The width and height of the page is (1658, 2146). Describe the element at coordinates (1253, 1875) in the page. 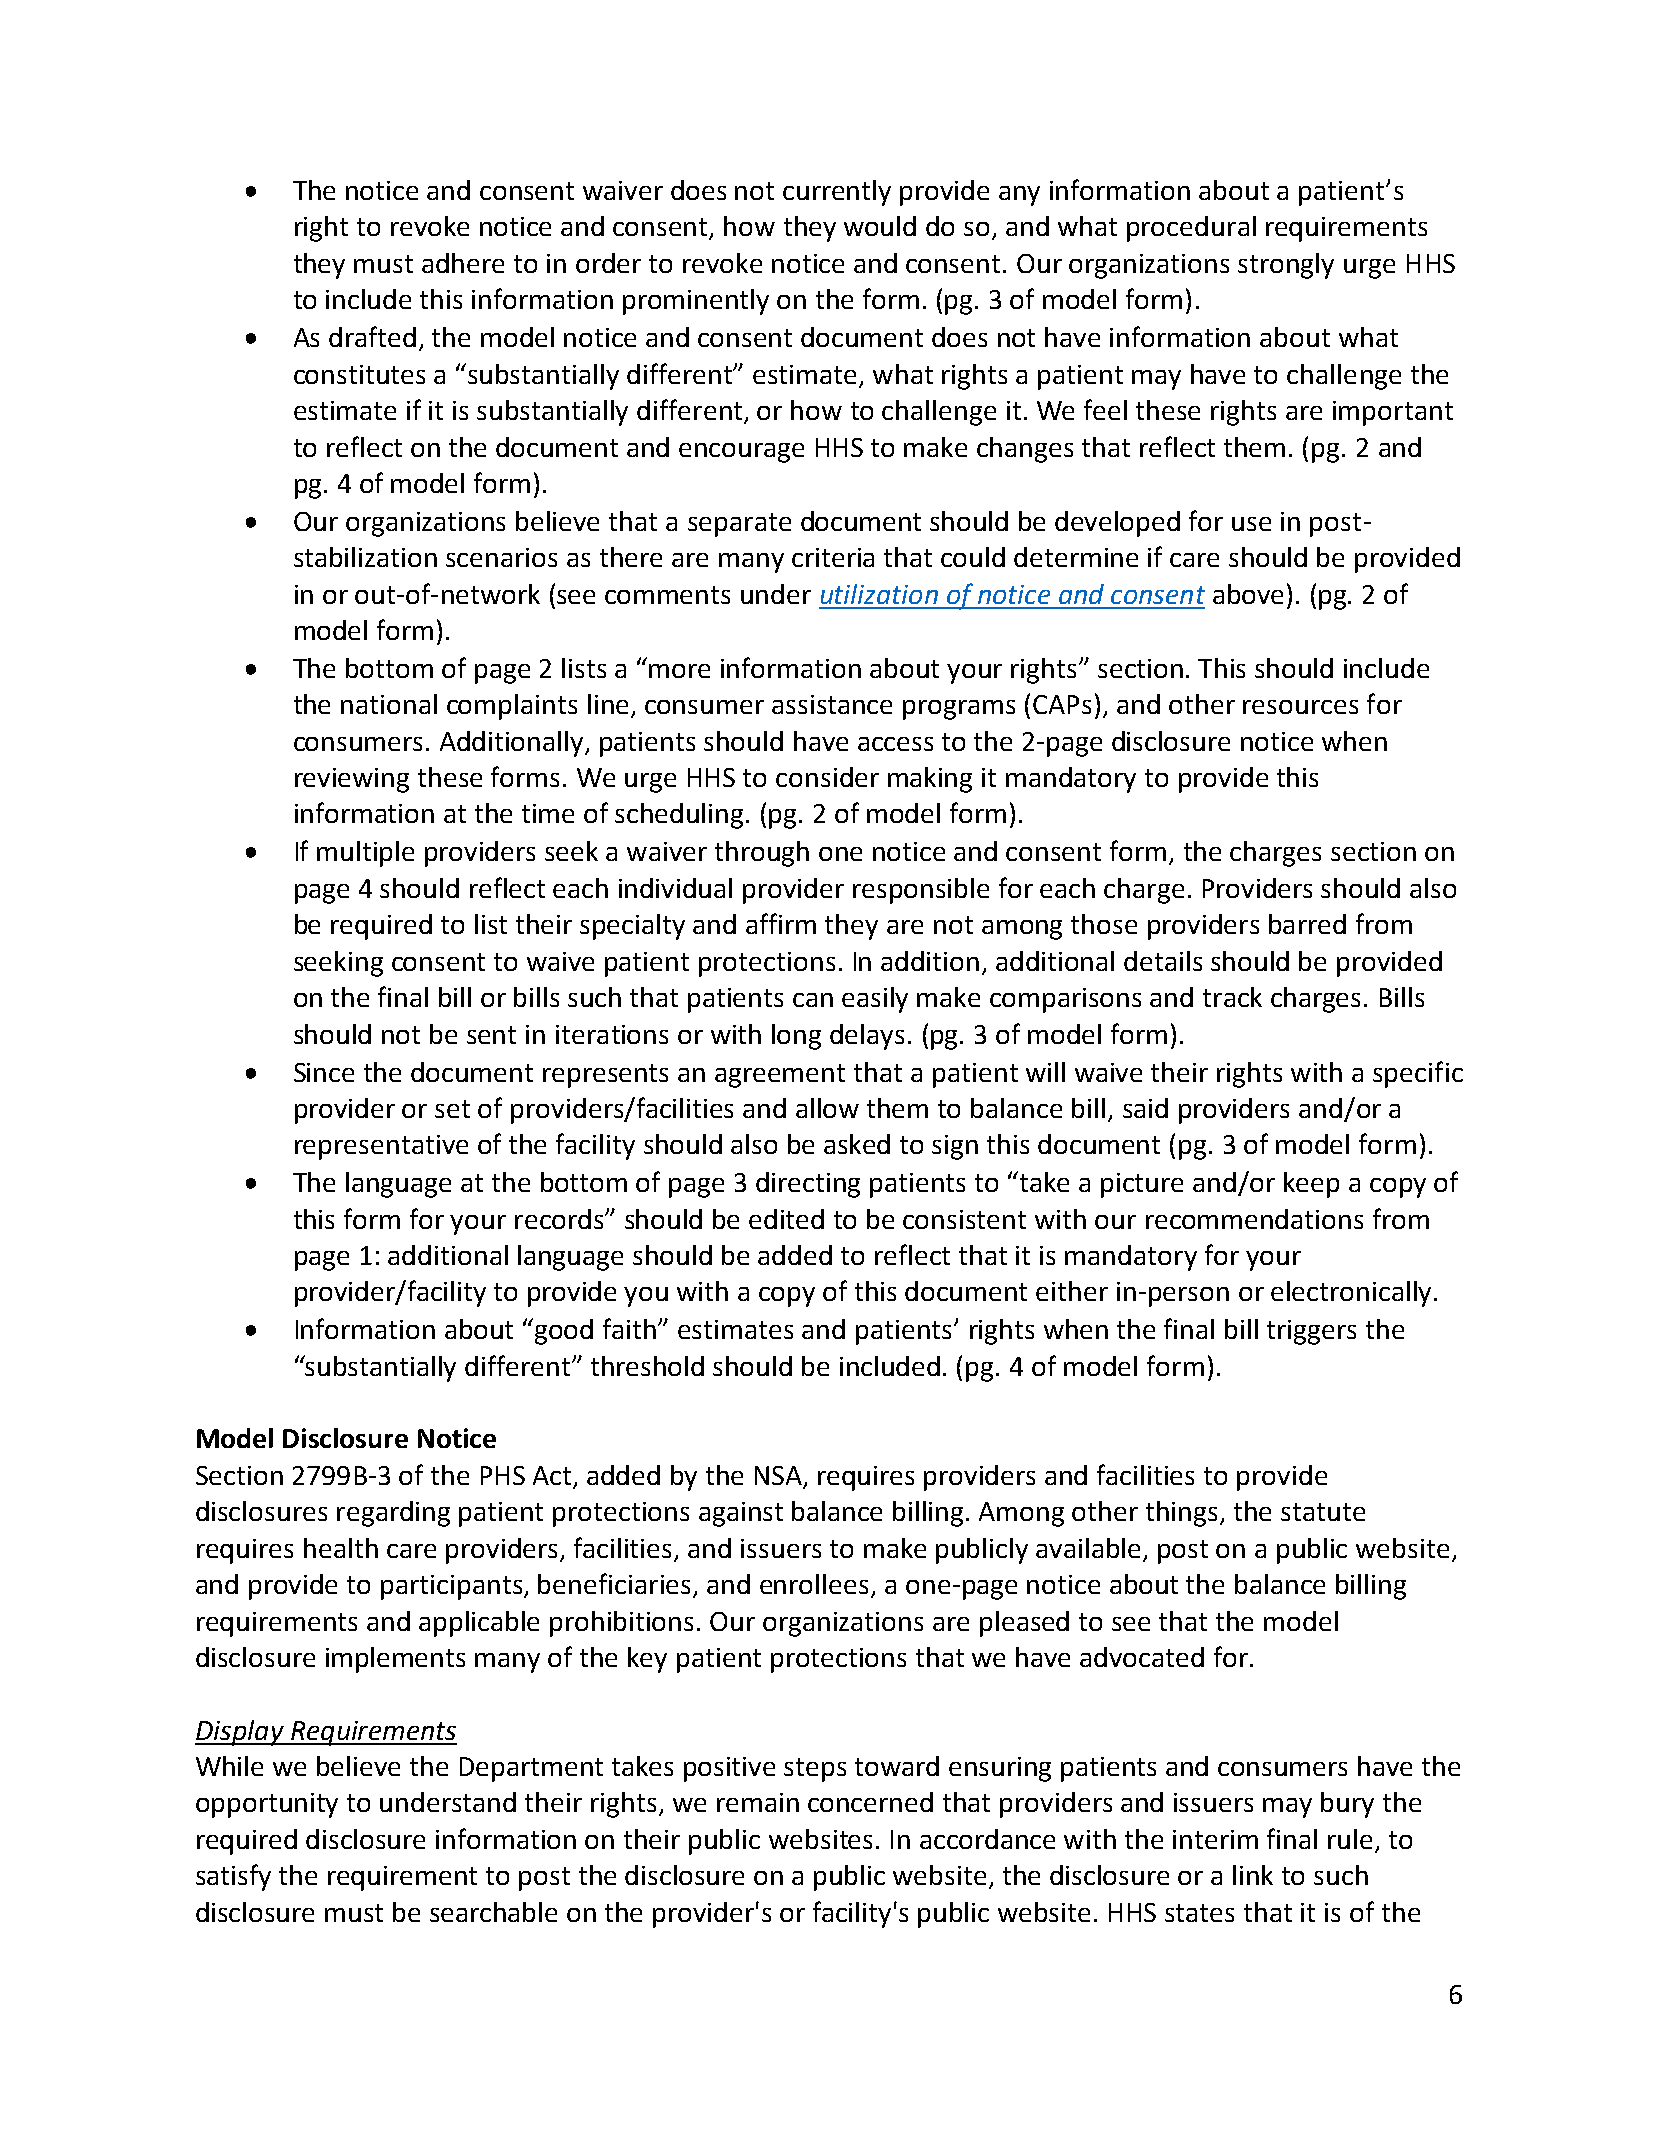

I see `link` at that location.
